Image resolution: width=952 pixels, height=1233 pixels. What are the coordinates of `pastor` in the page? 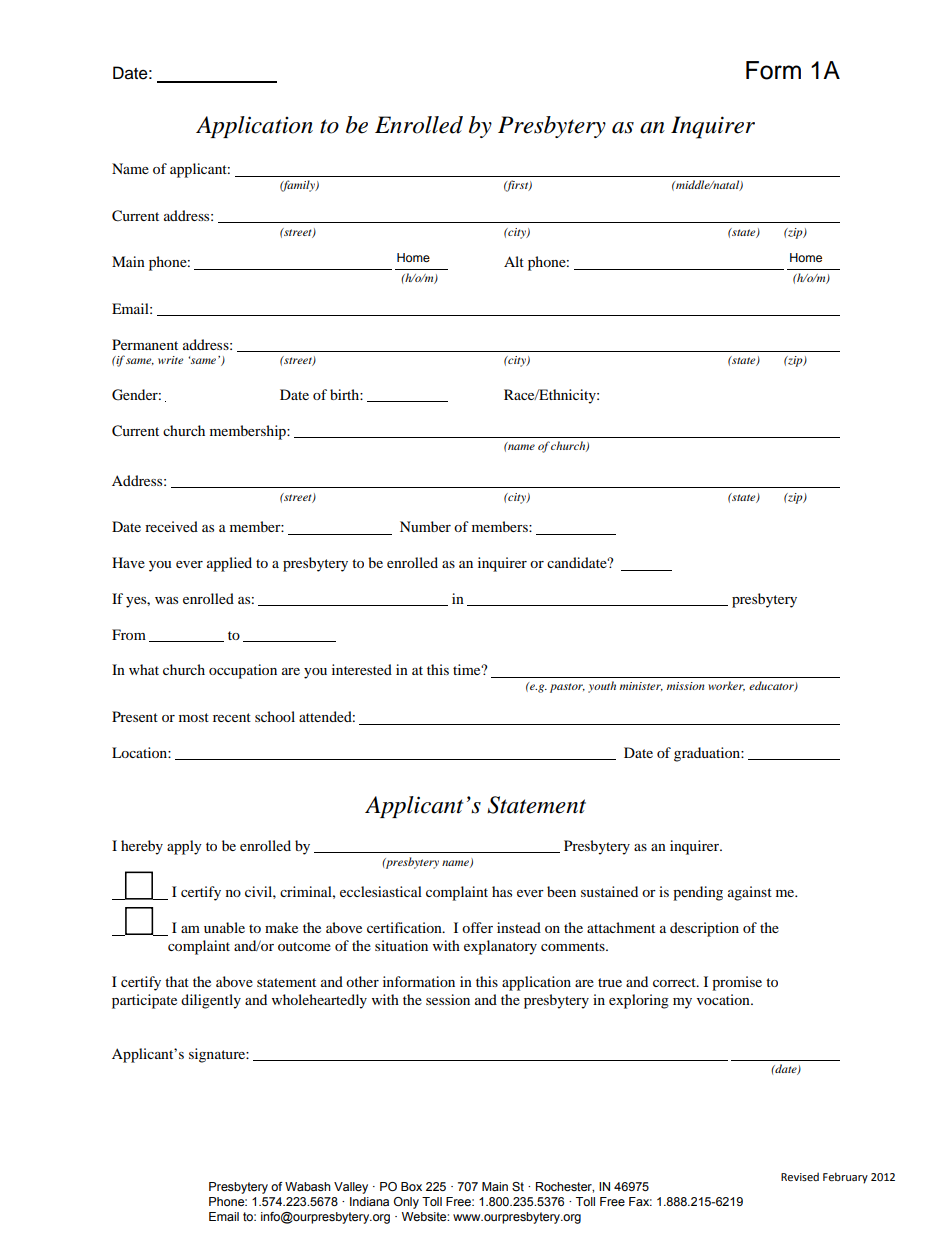 It's located at (567, 688).
